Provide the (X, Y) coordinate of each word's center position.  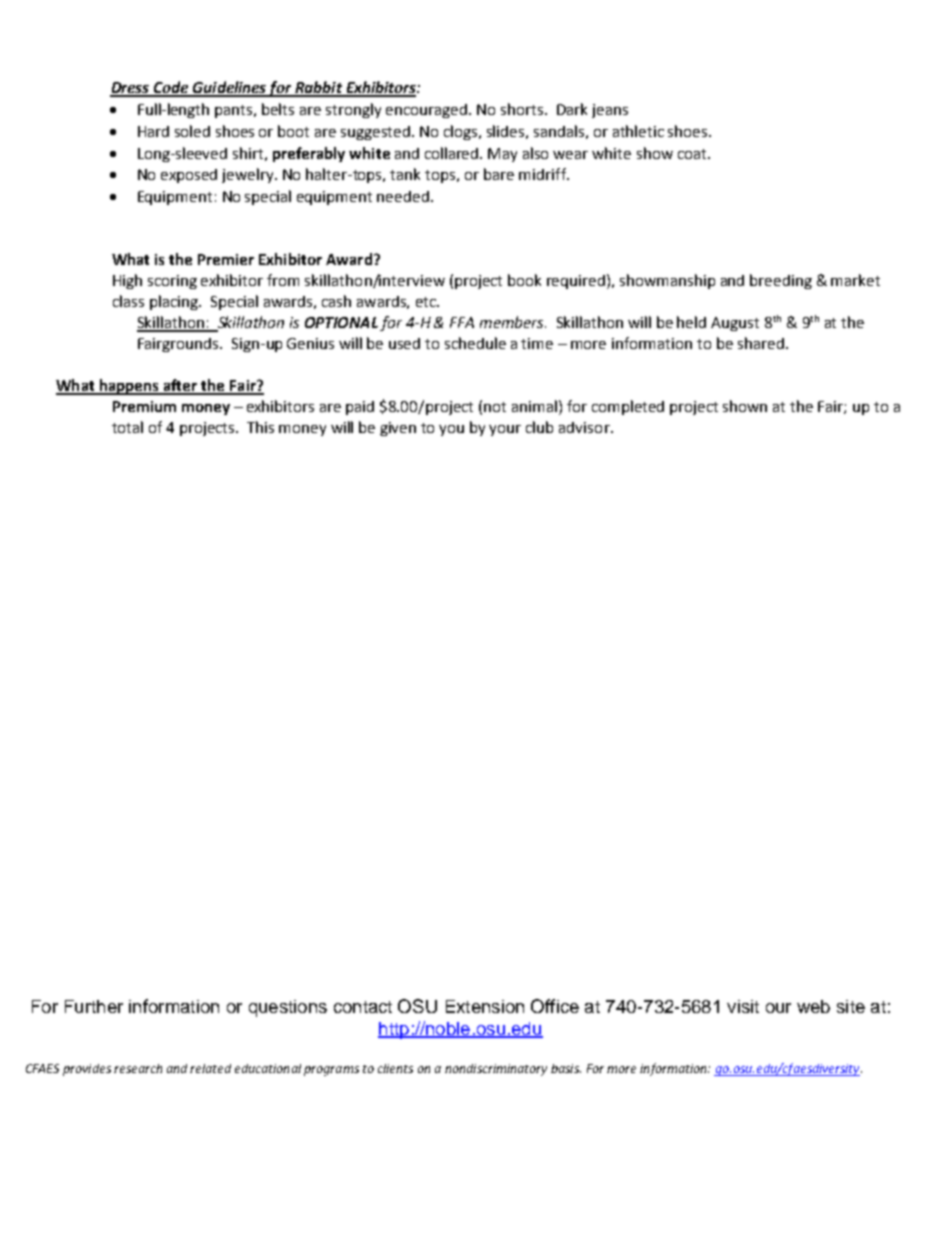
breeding (781, 281)
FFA (462, 322)
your (505, 430)
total (127, 427)
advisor (585, 427)
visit (743, 1006)
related (210, 1068)
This (260, 427)
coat (693, 154)
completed (628, 407)
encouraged (428, 111)
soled (192, 131)
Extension (485, 1006)
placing (175, 302)
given (398, 429)
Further (94, 1006)
